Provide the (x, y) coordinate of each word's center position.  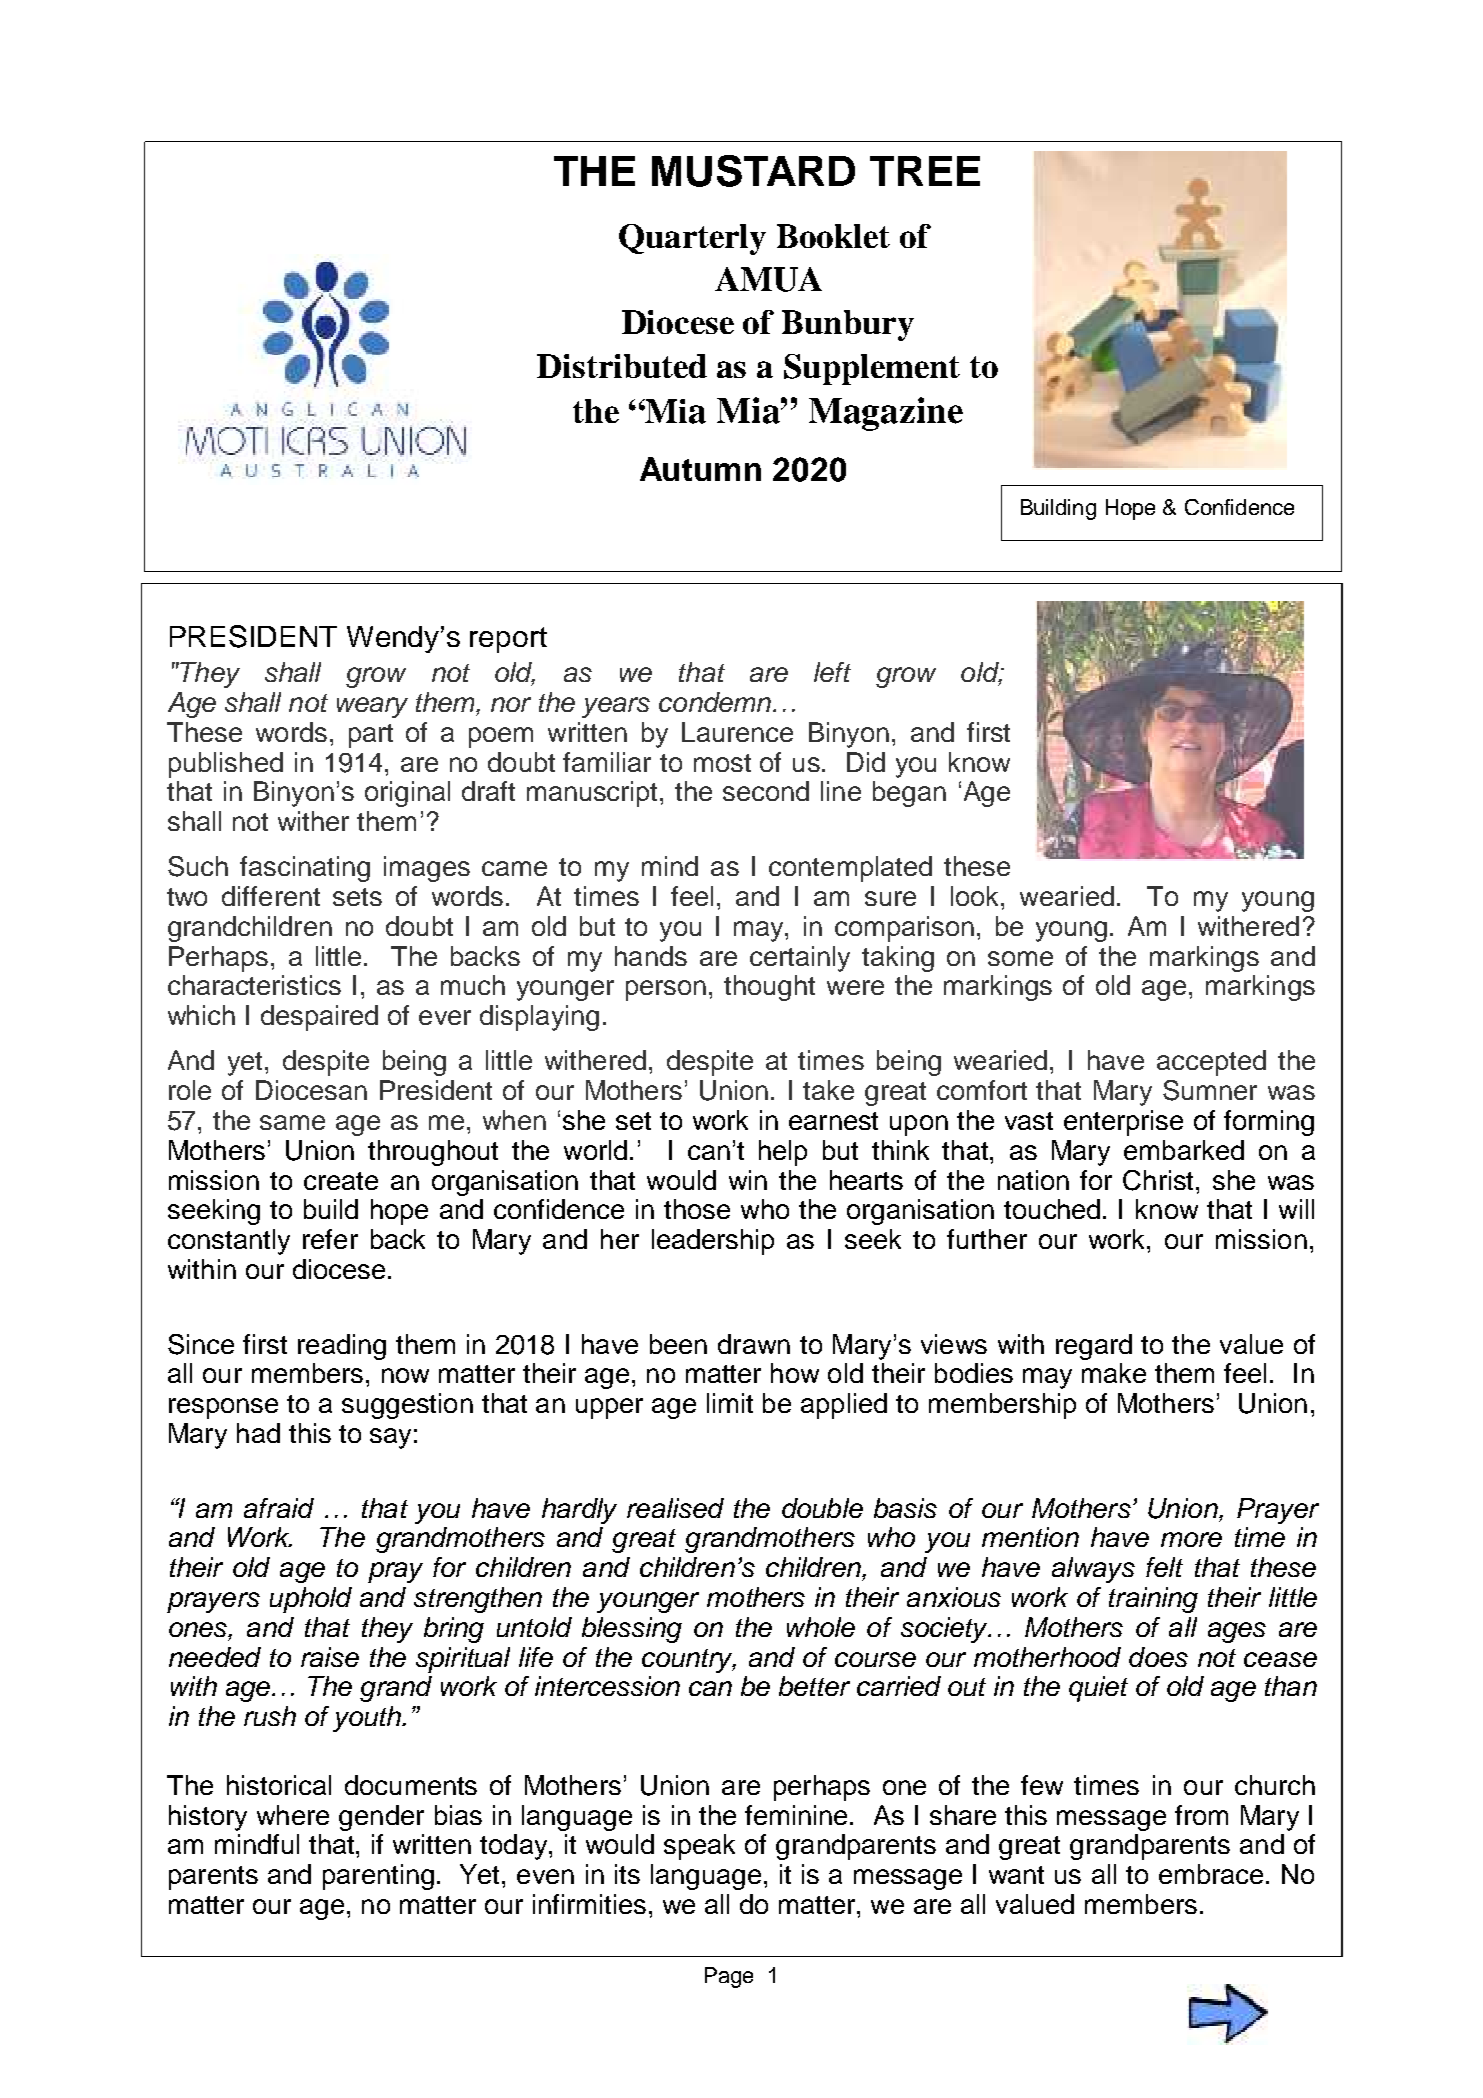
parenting (378, 1877)
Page (729, 1977)
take (828, 1090)
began (909, 794)
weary (372, 707)
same (292, 1122)
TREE (925, 171)
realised (675, 1508)
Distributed (622, 366)
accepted (1211, 1063)
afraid (279, 1508)
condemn (715, 702)
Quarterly (692, 239)
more (1191, 1539)
